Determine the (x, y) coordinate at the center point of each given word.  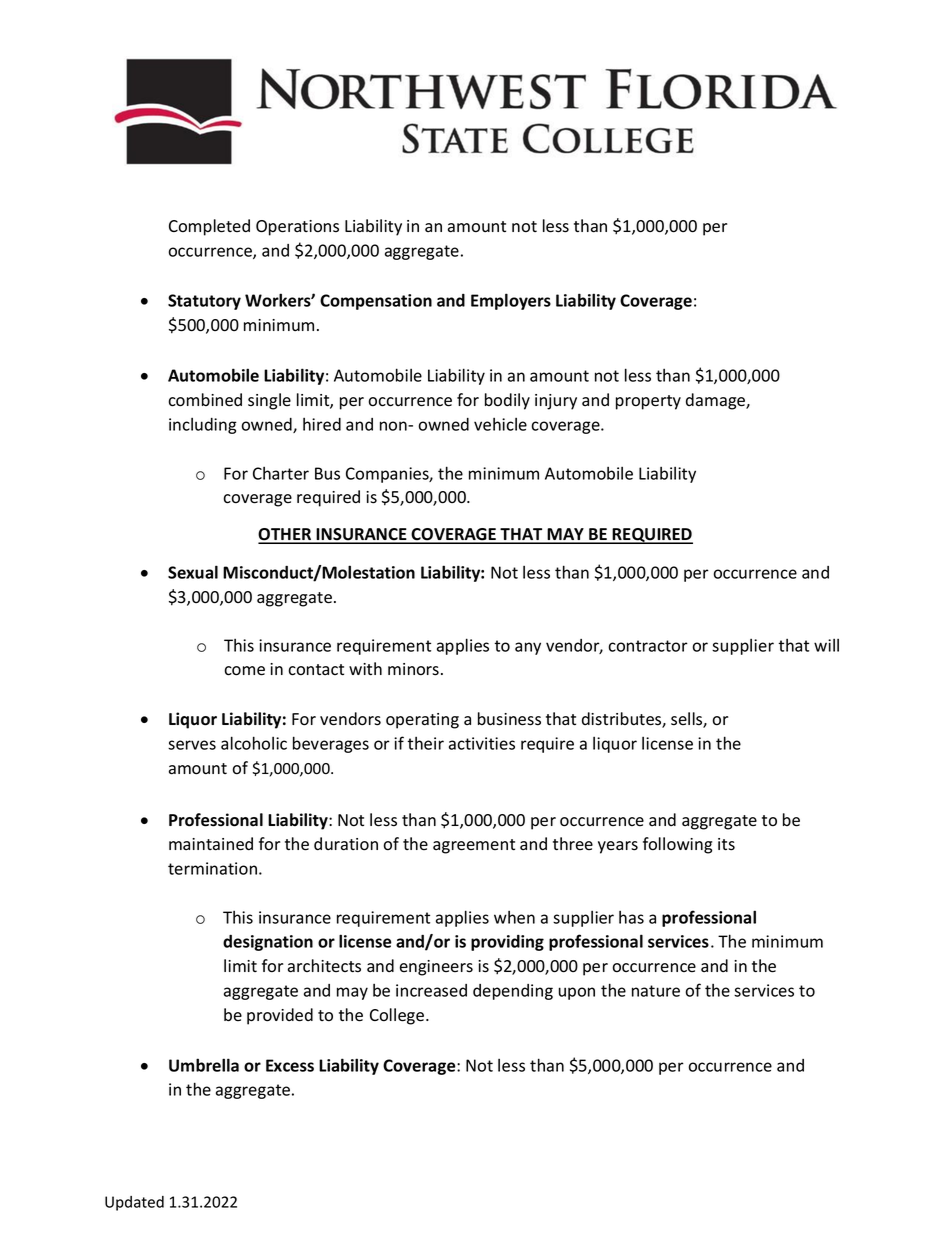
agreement (474, 846)
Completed (209, 227)
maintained (211, 844)
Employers (511, 301)
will (826, 645)
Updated (134, 1203)
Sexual (193, 572)
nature (656, 991)
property (648, 402)
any (528, 648)
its (726, 844)
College (398, 1016)
